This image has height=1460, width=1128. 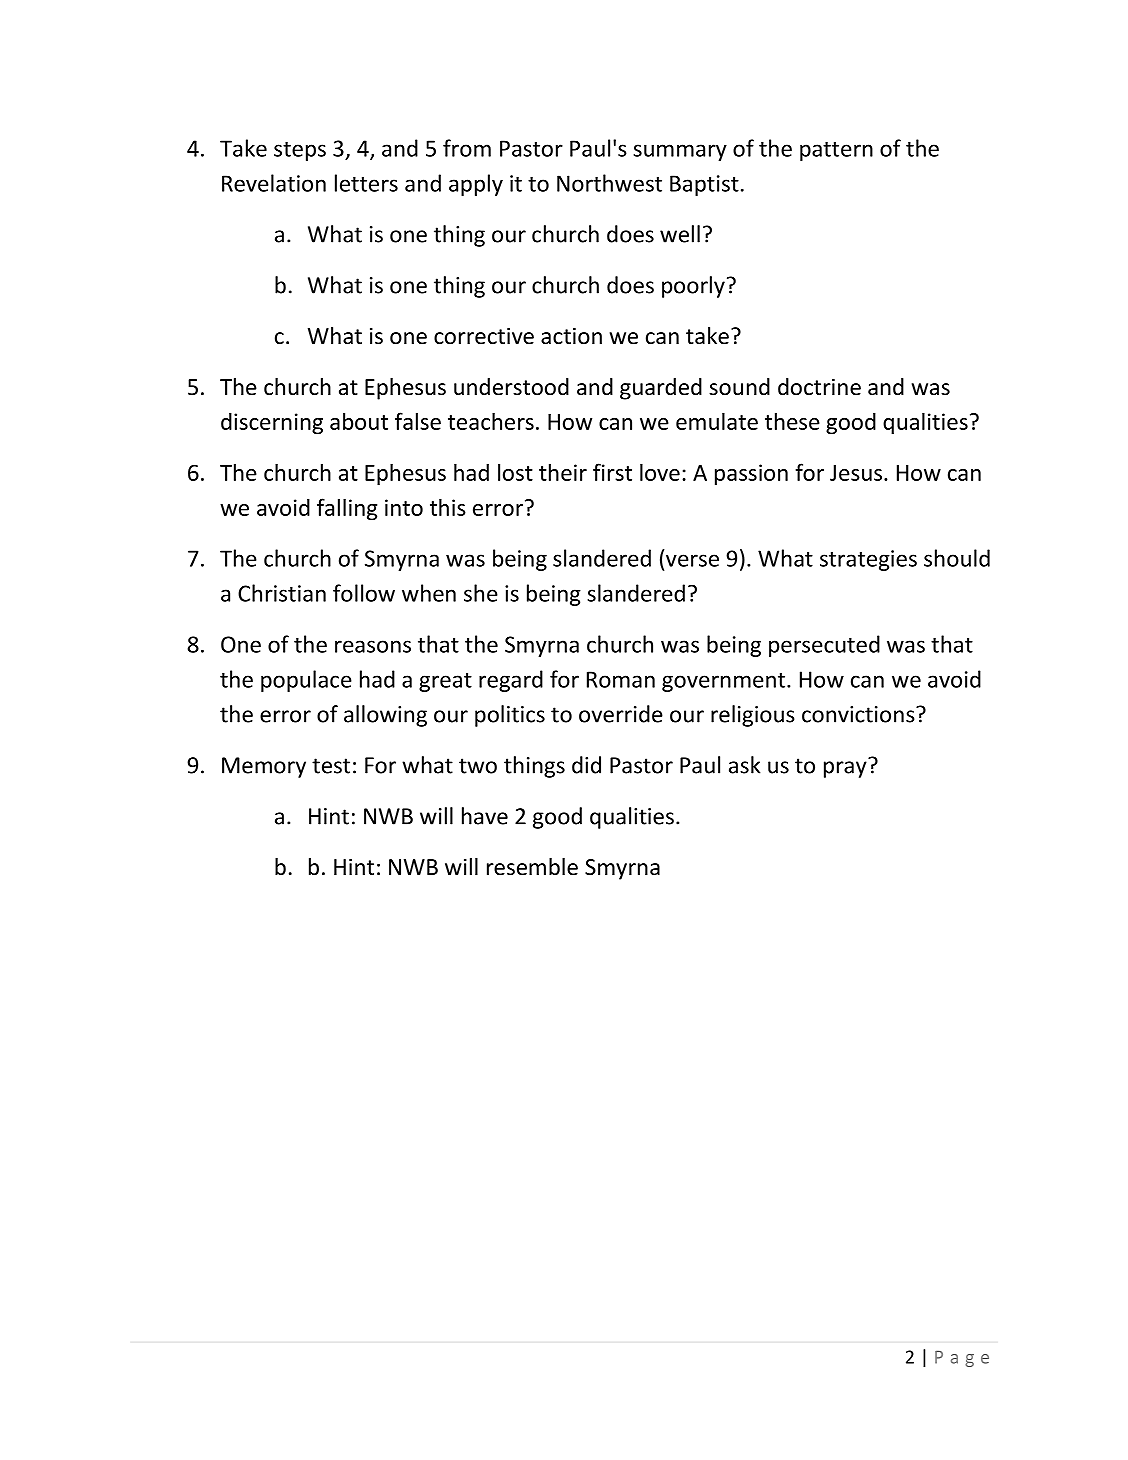 What do you see at coordinates (532, 867) in the image?
I see `resemble` at bounding box center [532, 867].
